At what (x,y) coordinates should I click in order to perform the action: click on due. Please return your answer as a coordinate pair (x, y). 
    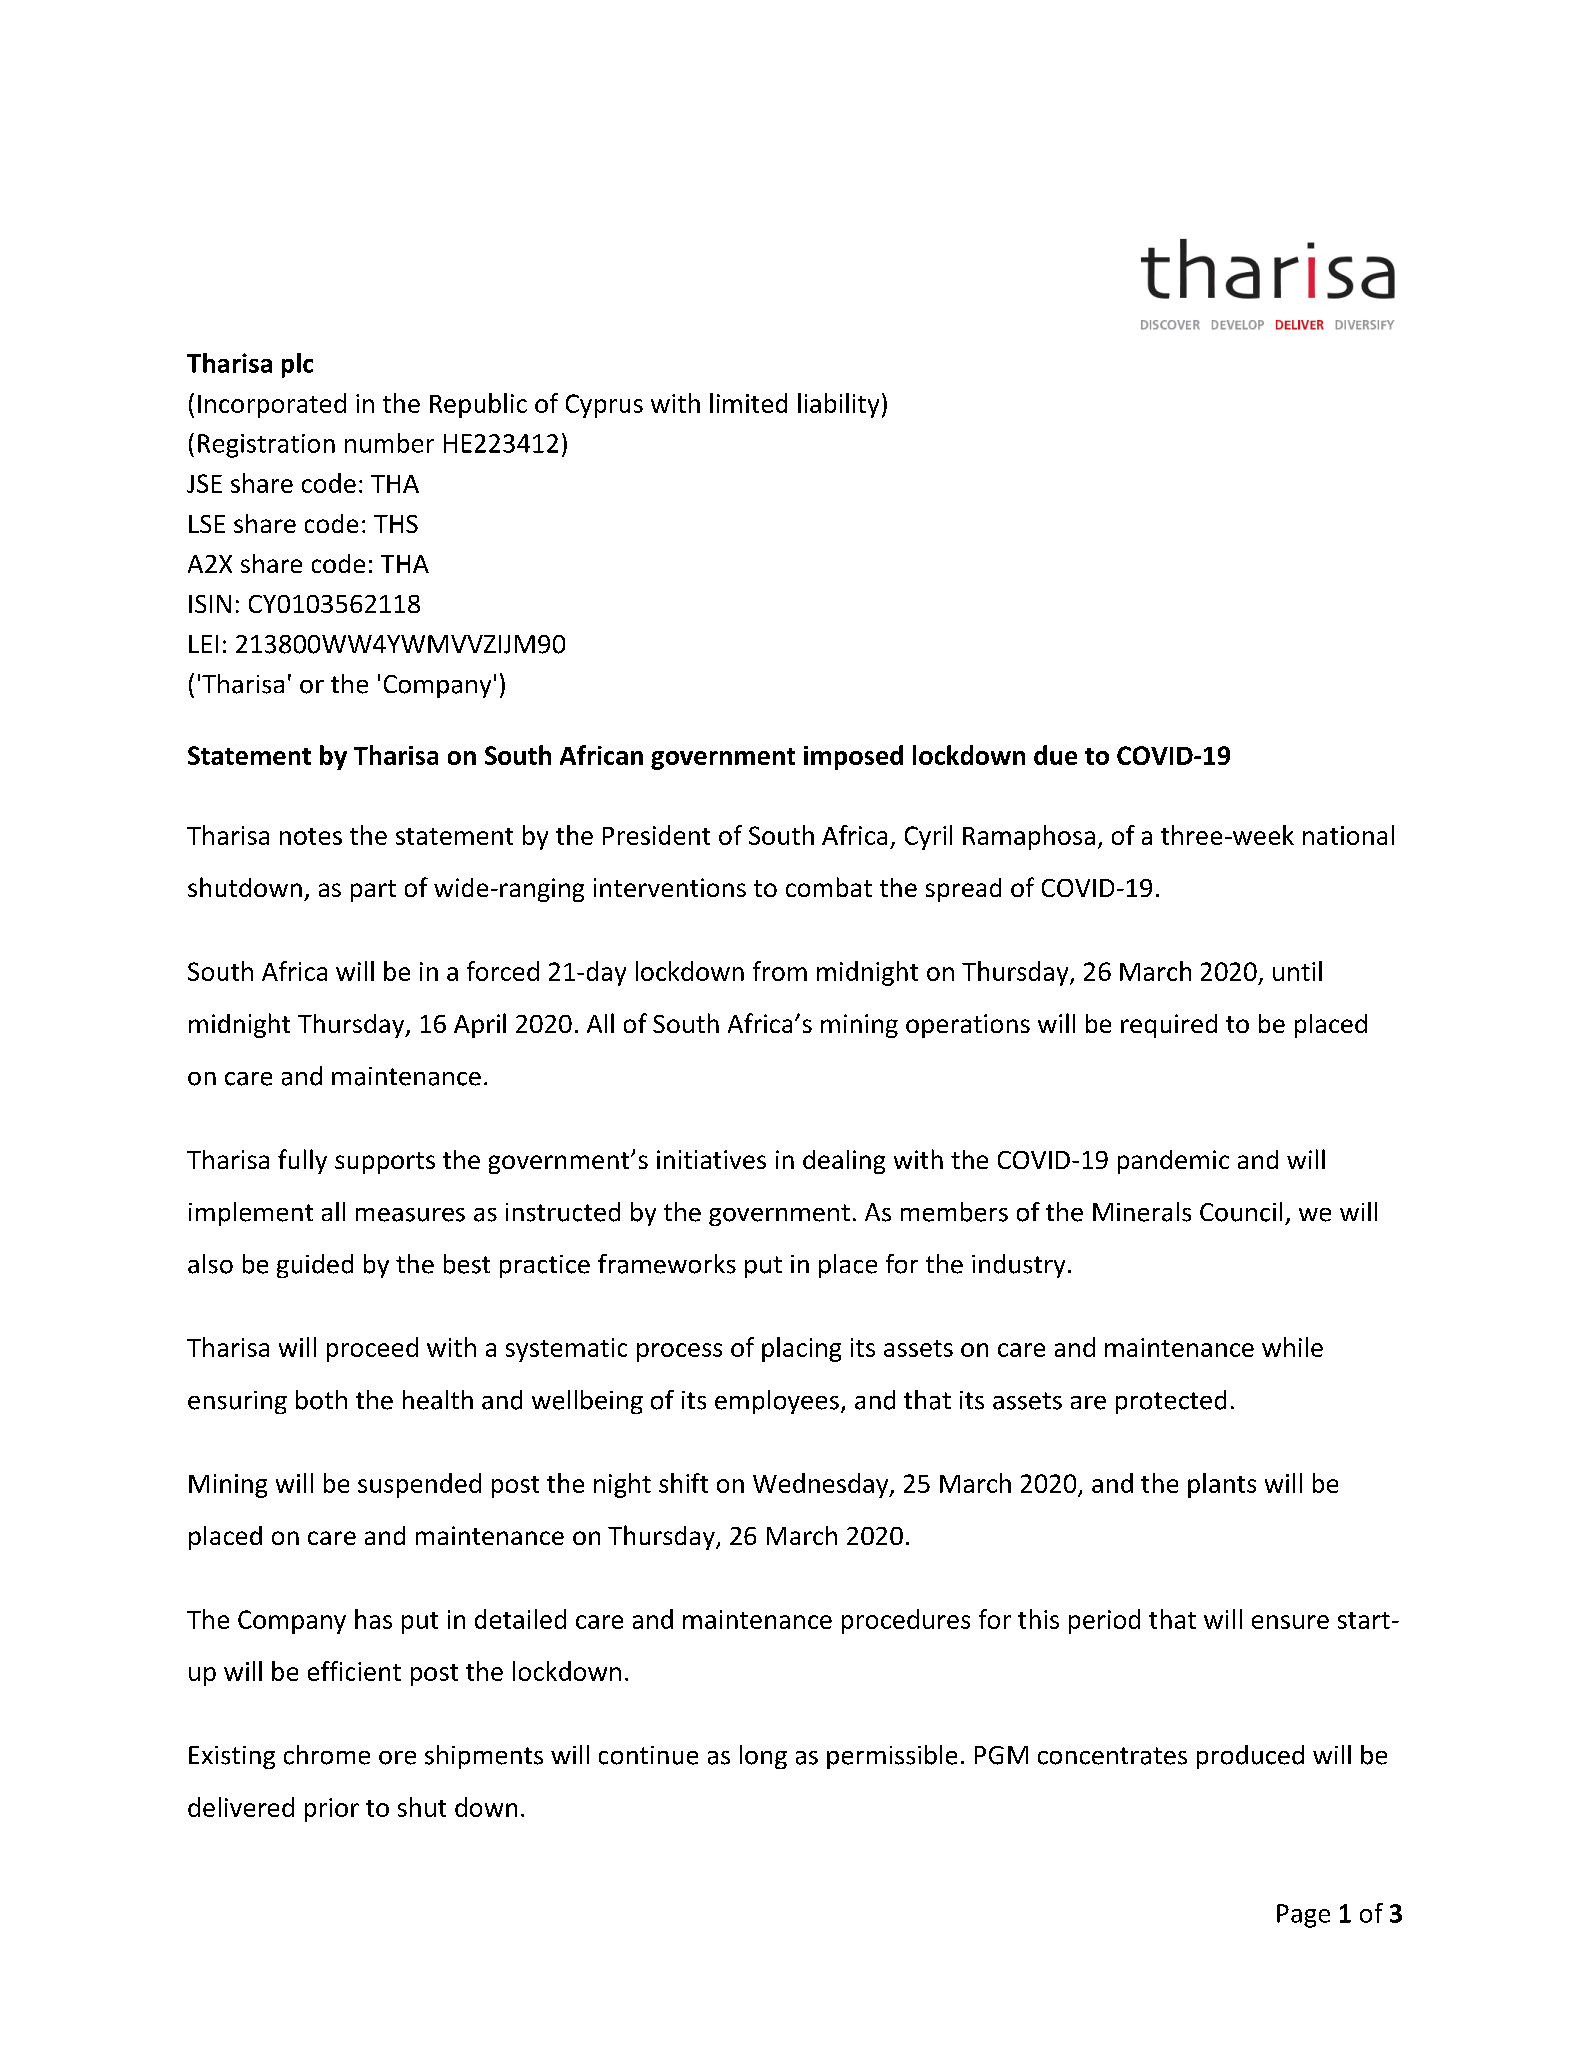
    Looking at the image, I should click on (1055, 755).
